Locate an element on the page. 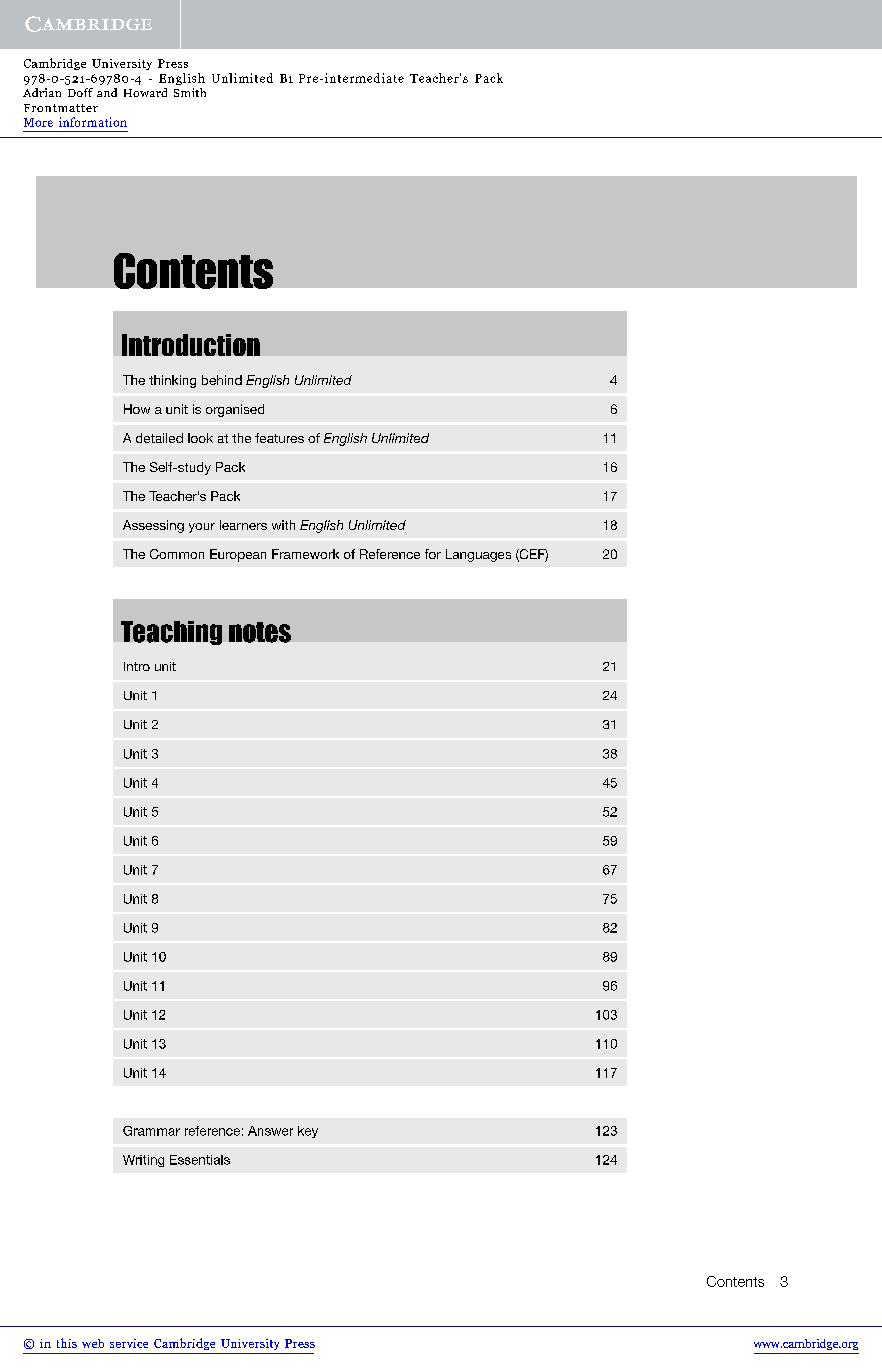  Answer is located at coordinates (270, 1131).
